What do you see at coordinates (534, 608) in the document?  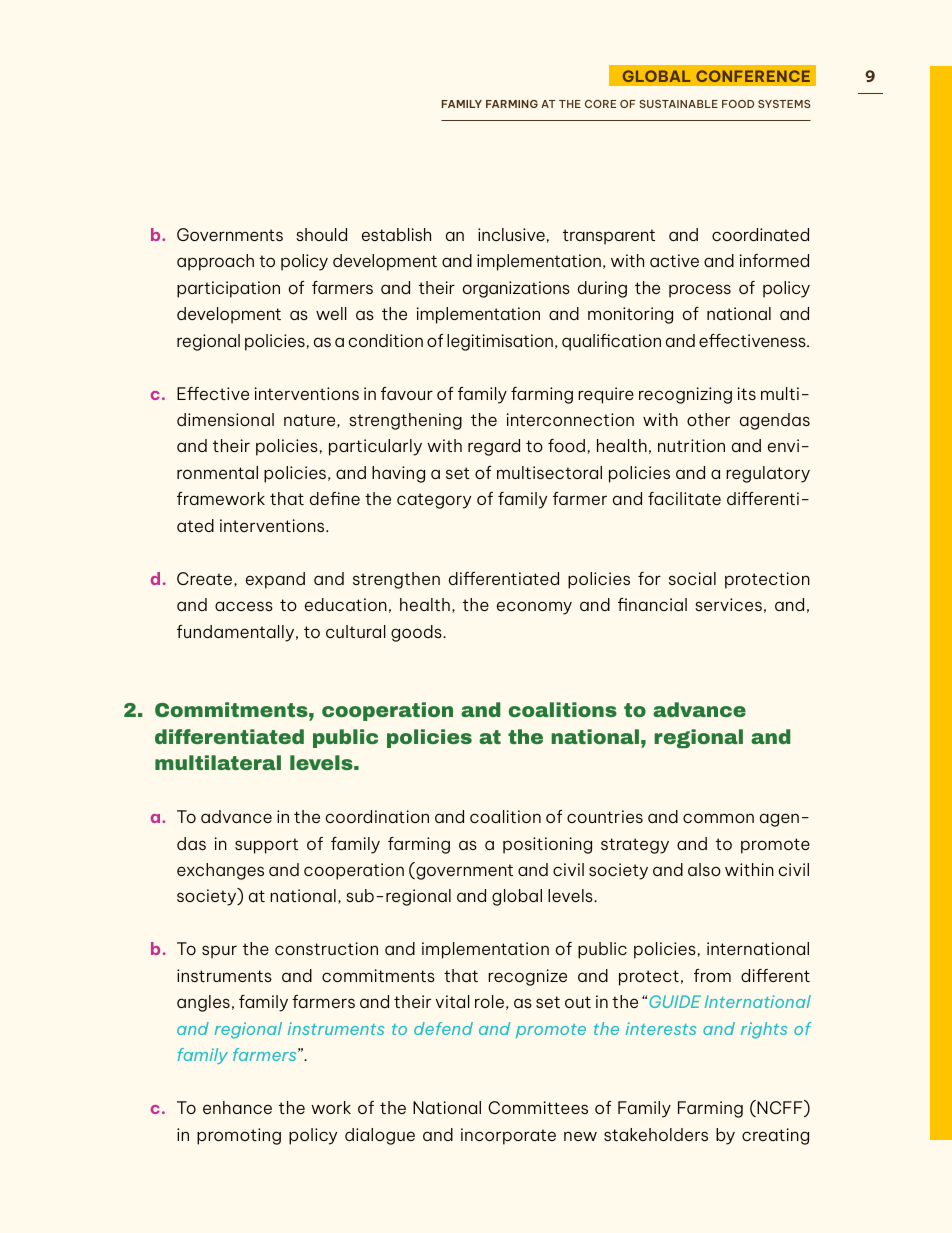 I see `economy` at bounding box center [534, 608].
